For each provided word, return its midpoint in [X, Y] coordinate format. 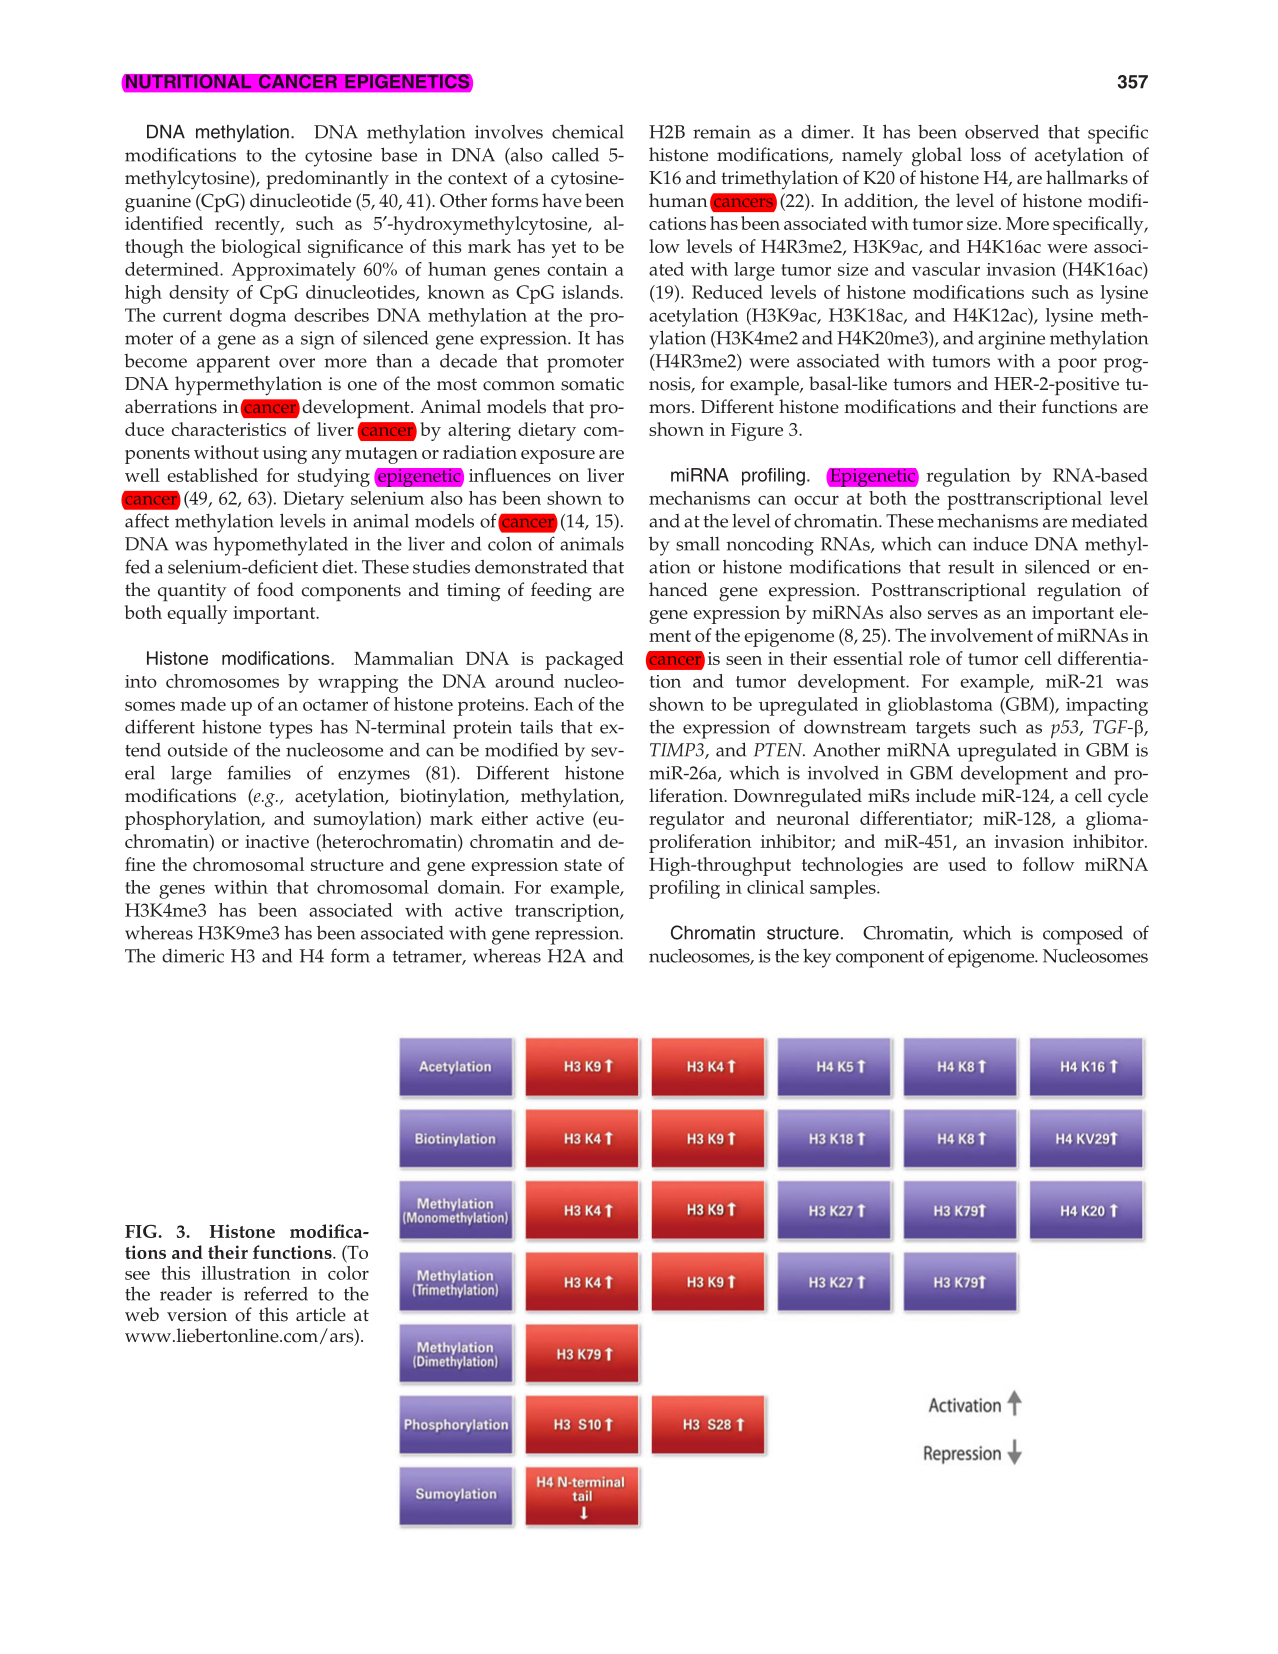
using [285, 455]
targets [943, 730]
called [575, 154]
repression [578, 935]
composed [1083, 935]
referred [276, 1293]
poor [1077, 365]
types [291, 730]
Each [554, 704]
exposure [558, 457]
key [817, 958]
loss [986, 154]
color [348, 1273]
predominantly [327, 180]
